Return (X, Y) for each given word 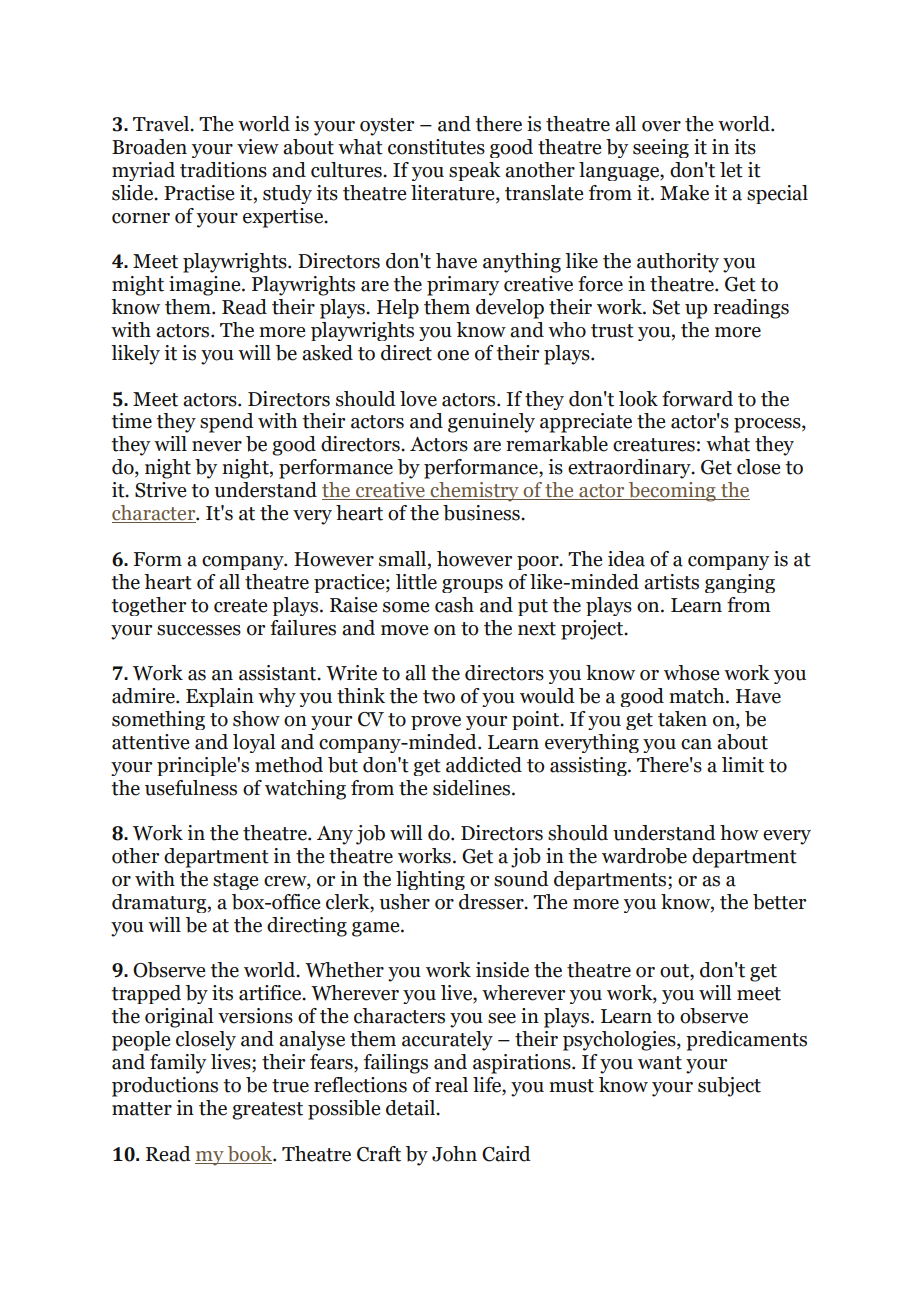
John (454, 1154)
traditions (223, 170)
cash (454, 605)
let (731, 170)
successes (199, 630)
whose (691, 673)
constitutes (436, 147)
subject (729, 1087)
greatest (267, 1111)
